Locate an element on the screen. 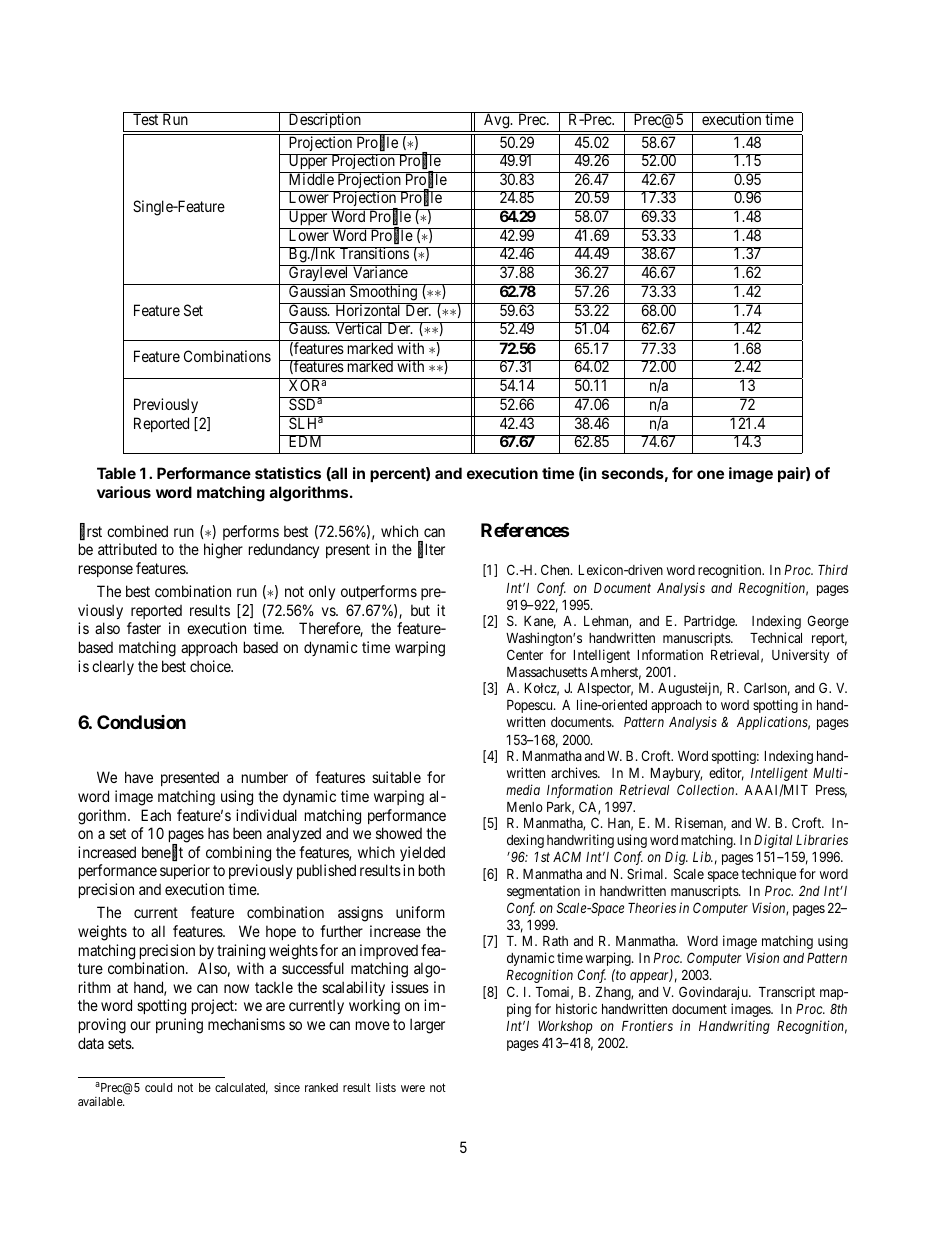 This screenshot has height=1233, width=952. Transitions is located at coordinates (374, 253).
